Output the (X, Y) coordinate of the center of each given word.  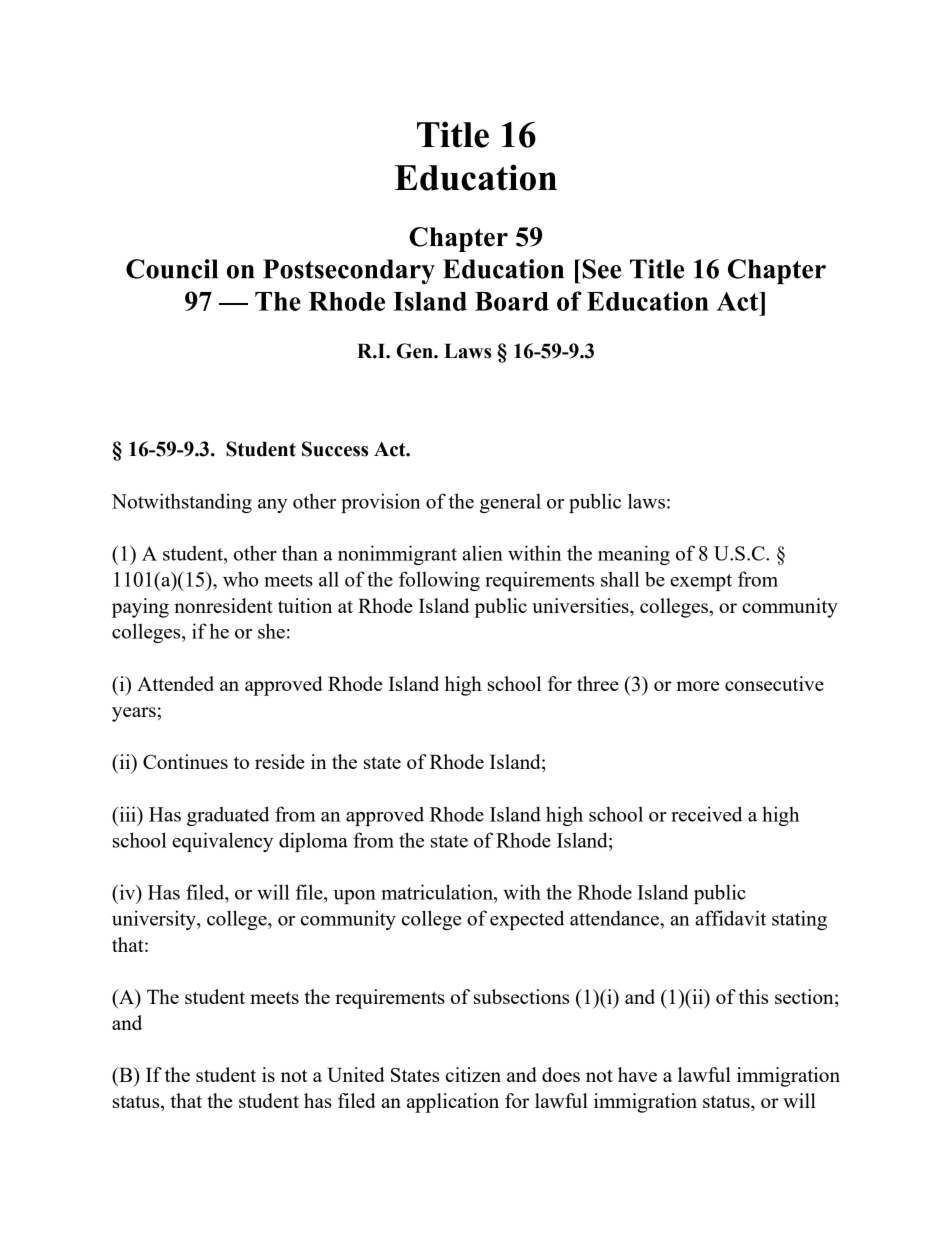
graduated (228, 816)
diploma (313, 842)
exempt (701, 582)
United (356, 1074)
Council (172, 269)
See (600, 269)
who (240, 579)
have (637, 1074)
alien (482, 553)
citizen (473, 1074)
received (706, 814)
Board (512, 301)
